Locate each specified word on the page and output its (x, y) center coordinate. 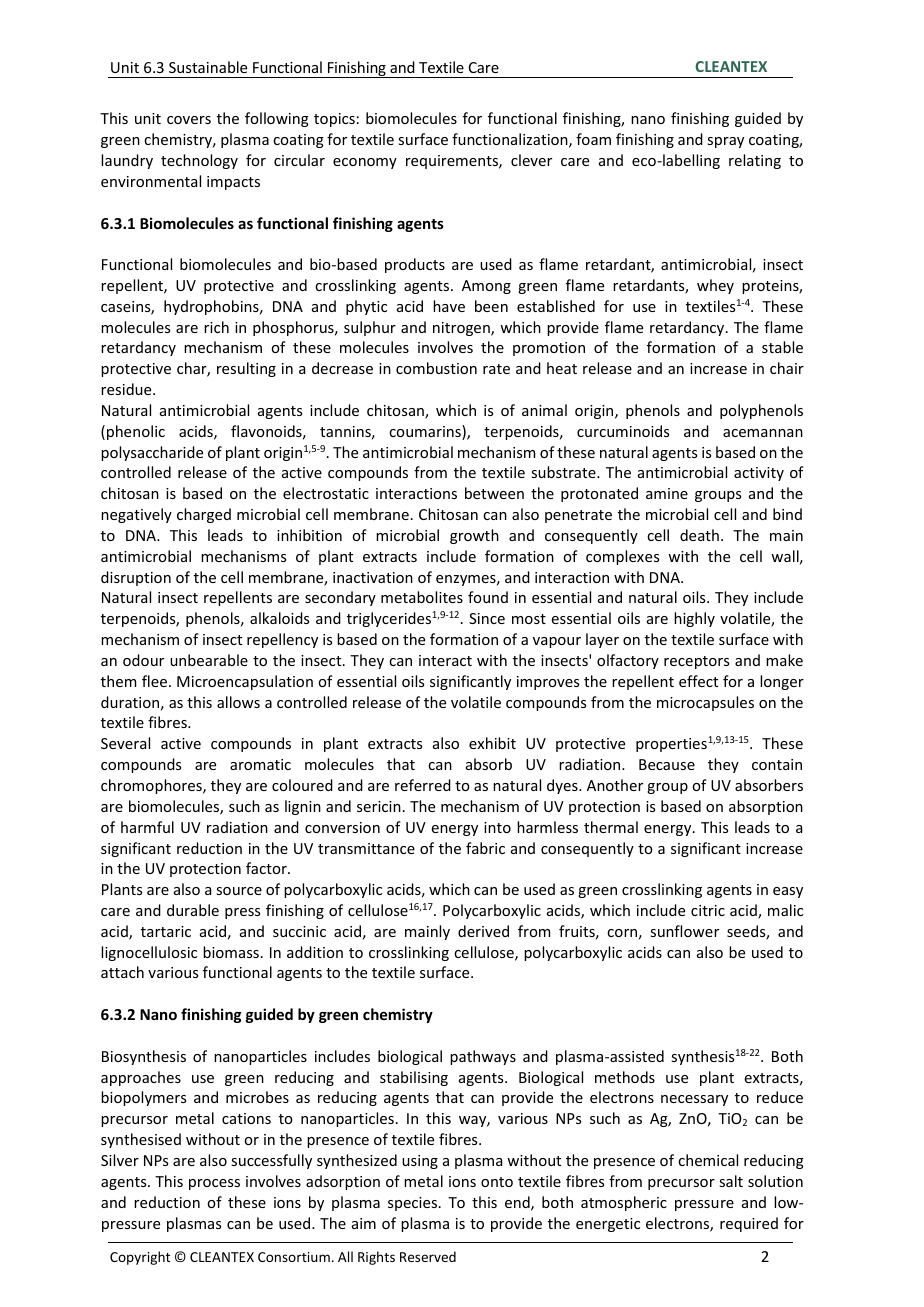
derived (483, 931)
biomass (231, 952)
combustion (436, 368)
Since (487, 618)
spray (725, 142)
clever (531, 160)
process (214, 1184)
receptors (696, 662)
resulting (246, 369)
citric (708, 910)
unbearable (209, 660)
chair (787, 368)
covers (189, 120)
